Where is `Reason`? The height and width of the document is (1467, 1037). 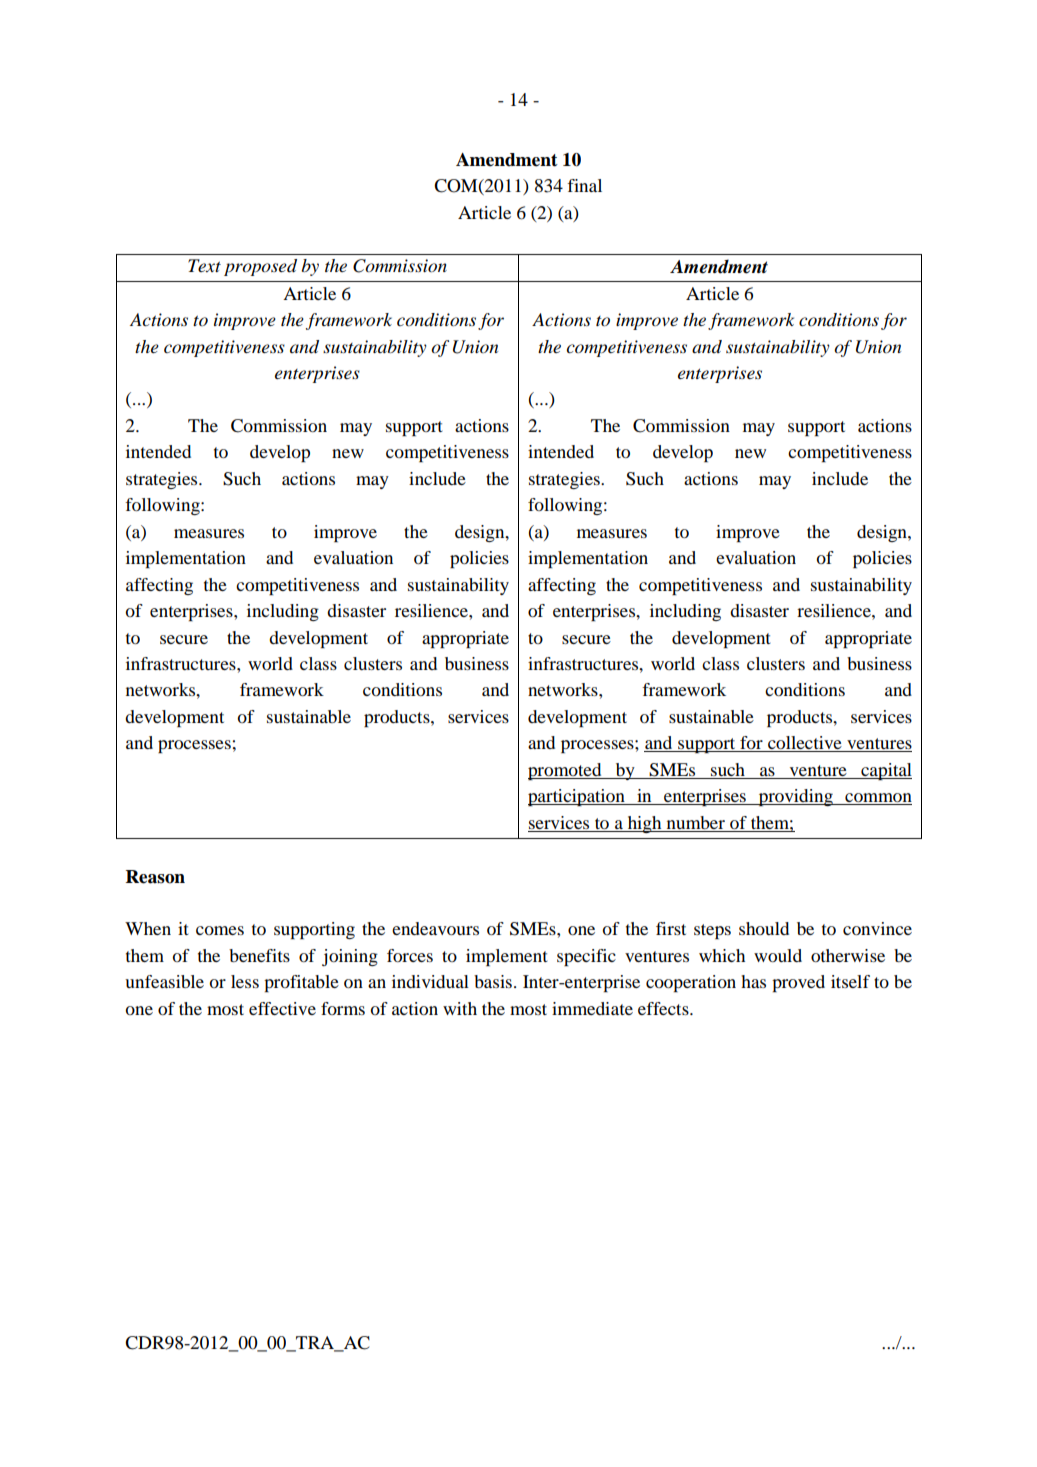
Reason is located at coordinates (155, 877).
